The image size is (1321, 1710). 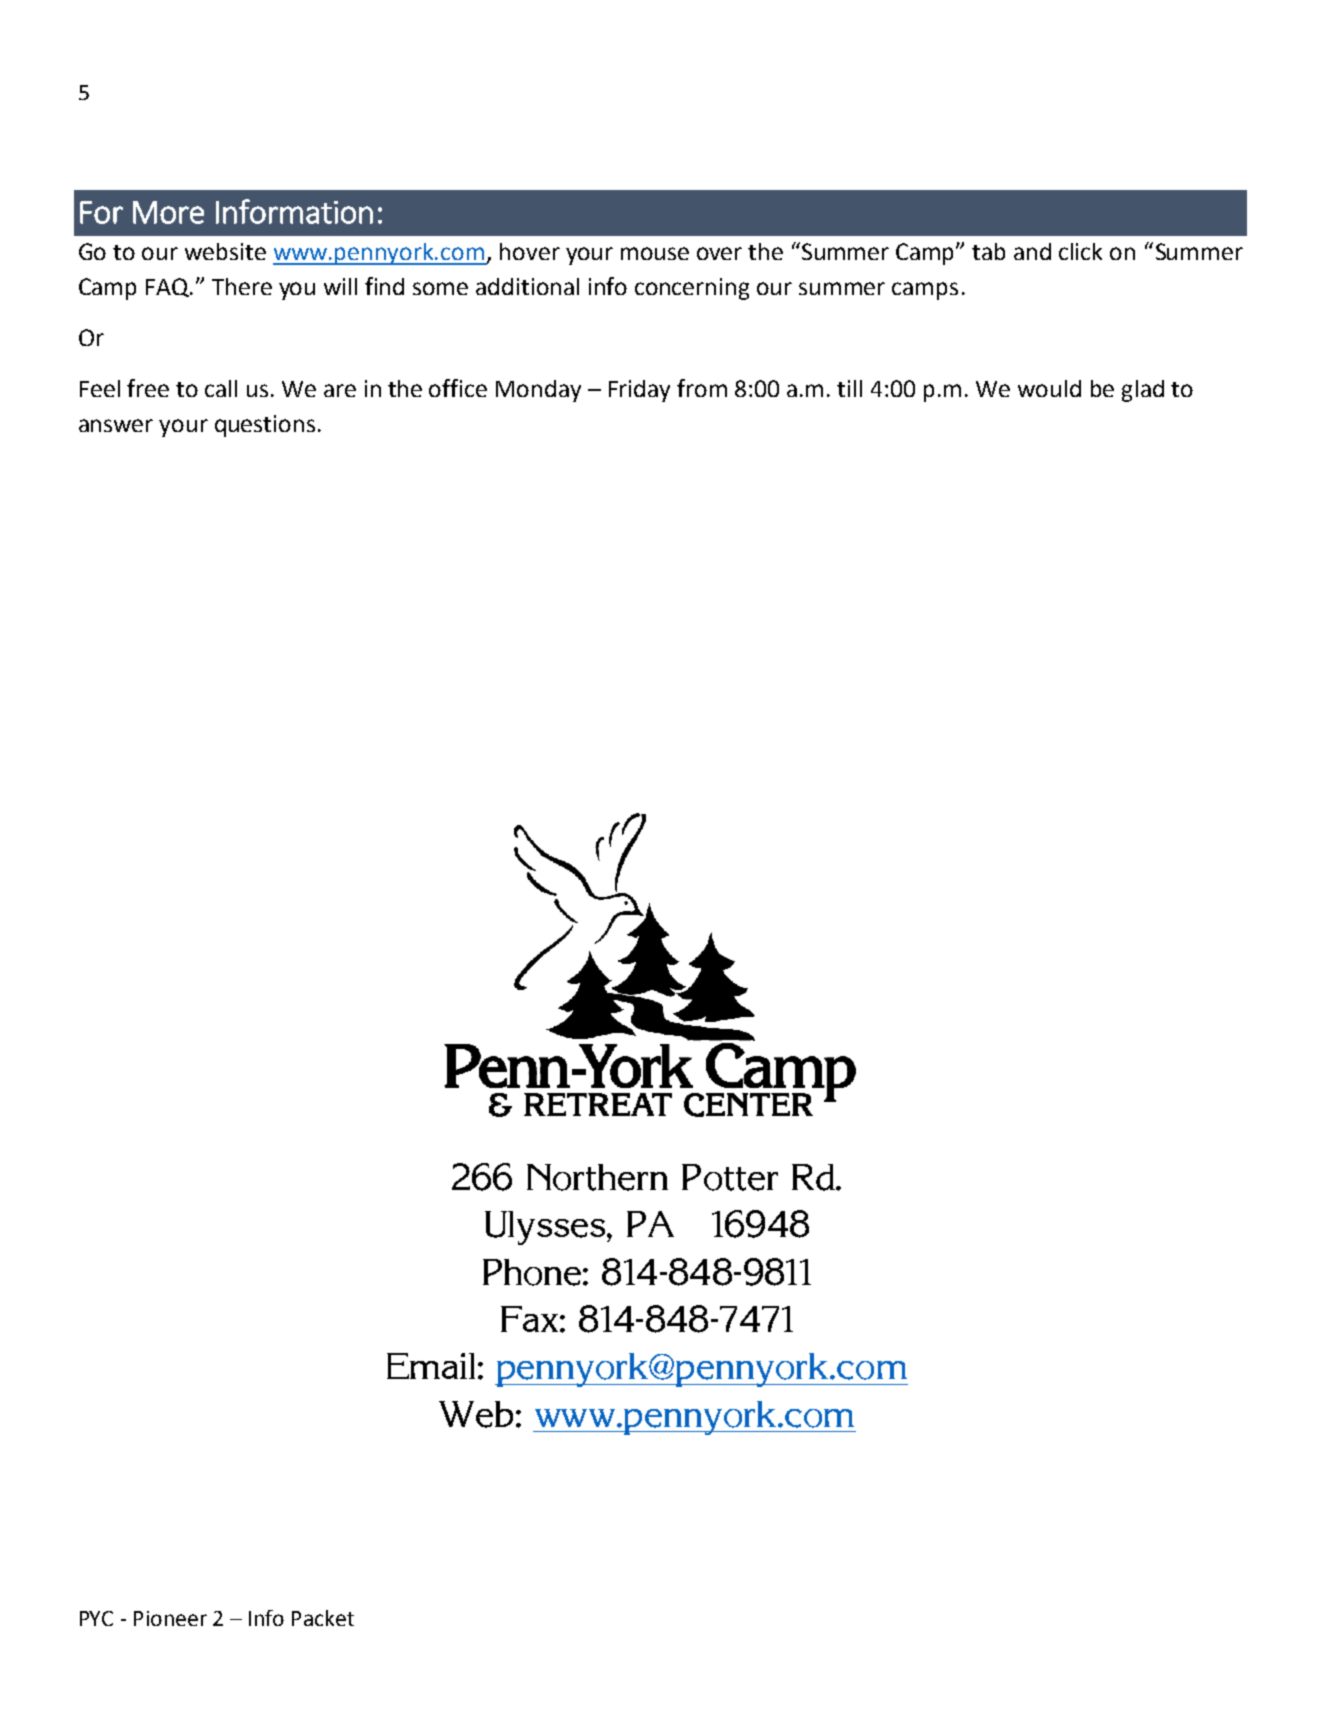 I want to click on Packet, so click(x=323, y=1618).
